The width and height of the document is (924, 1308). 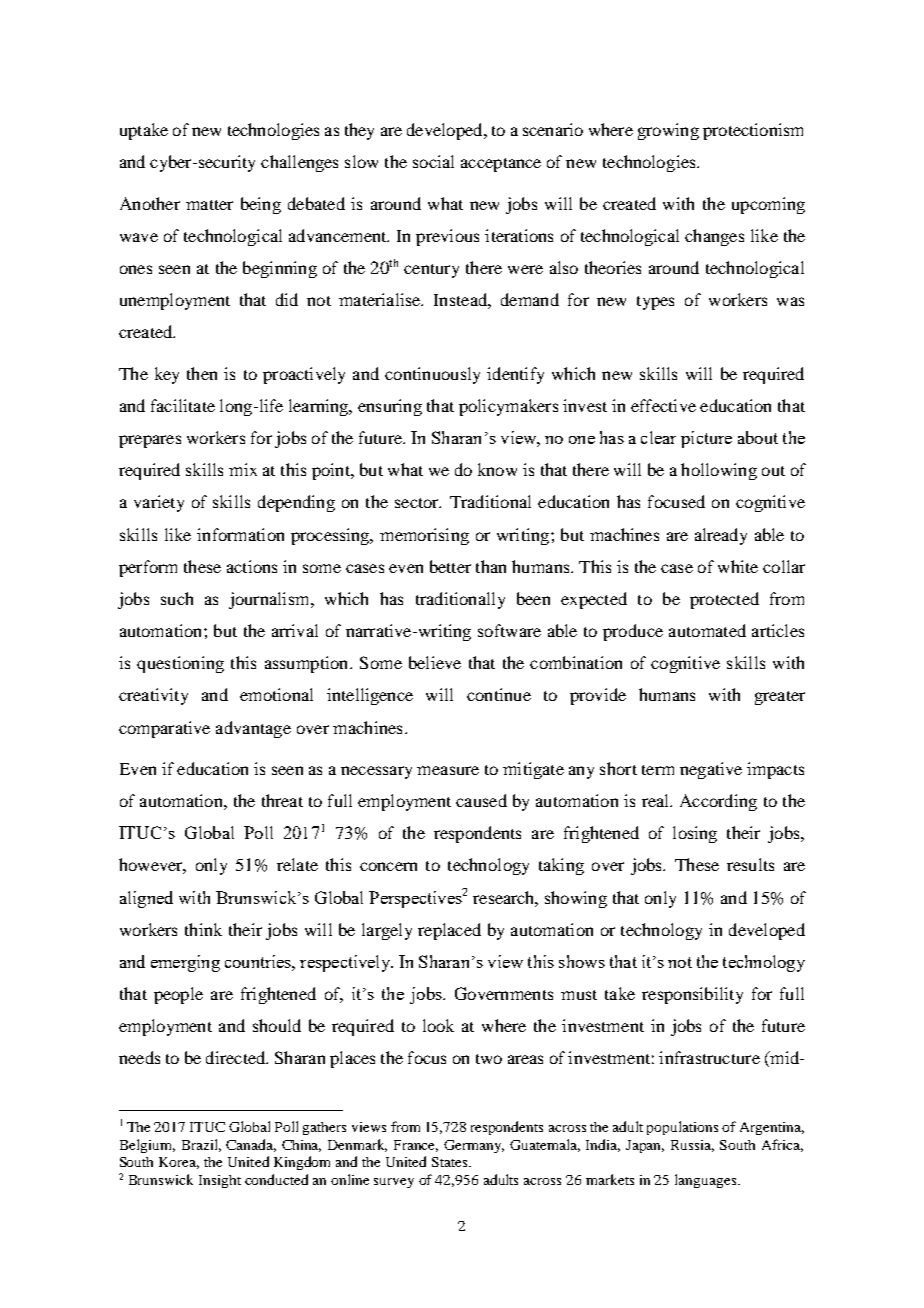 What do you see at coordinates (180, 664) in the document?
I see `questioning` at bounding box center [180, 664].
